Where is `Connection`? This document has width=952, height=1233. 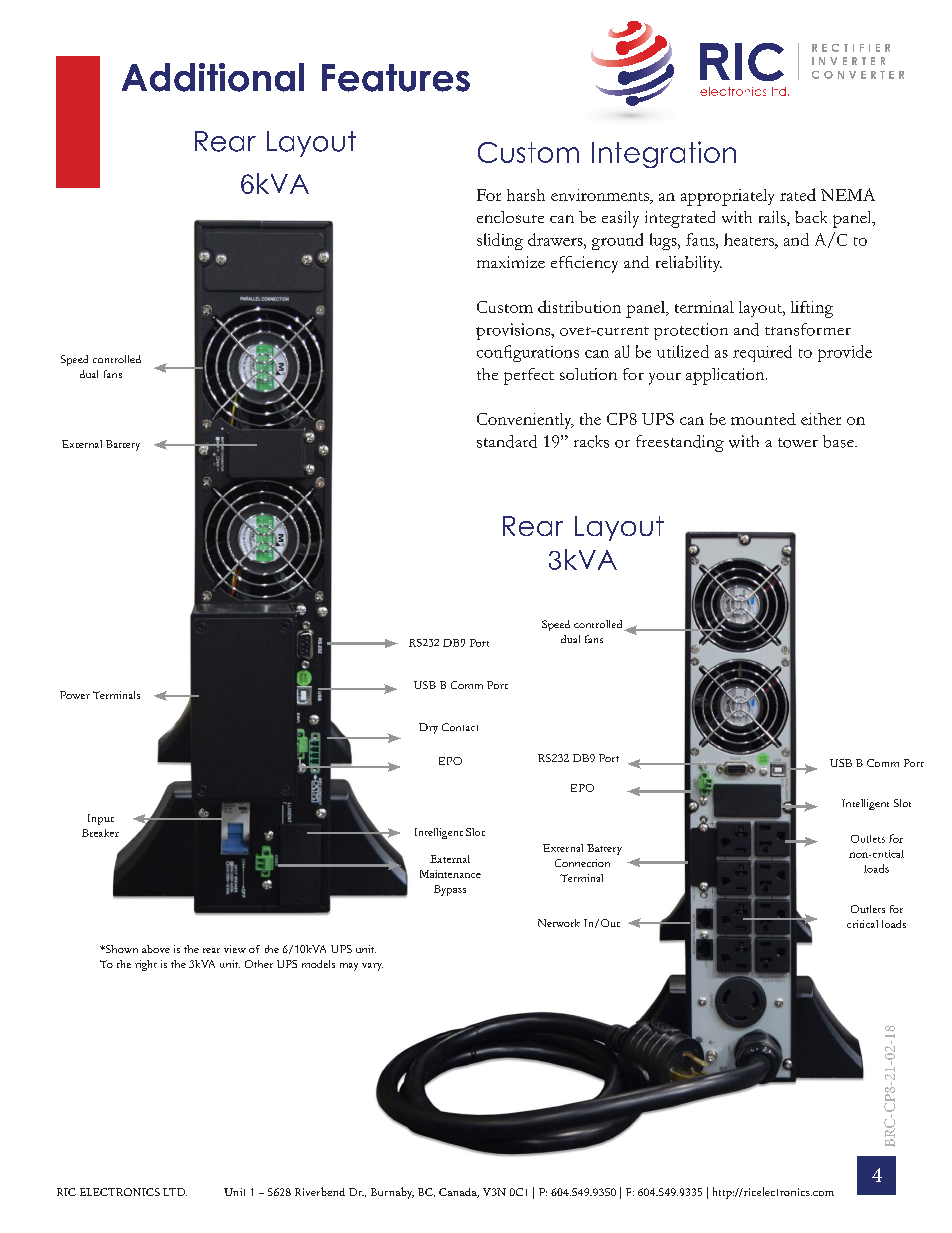 Connection is located at coordinates (582, 863).
